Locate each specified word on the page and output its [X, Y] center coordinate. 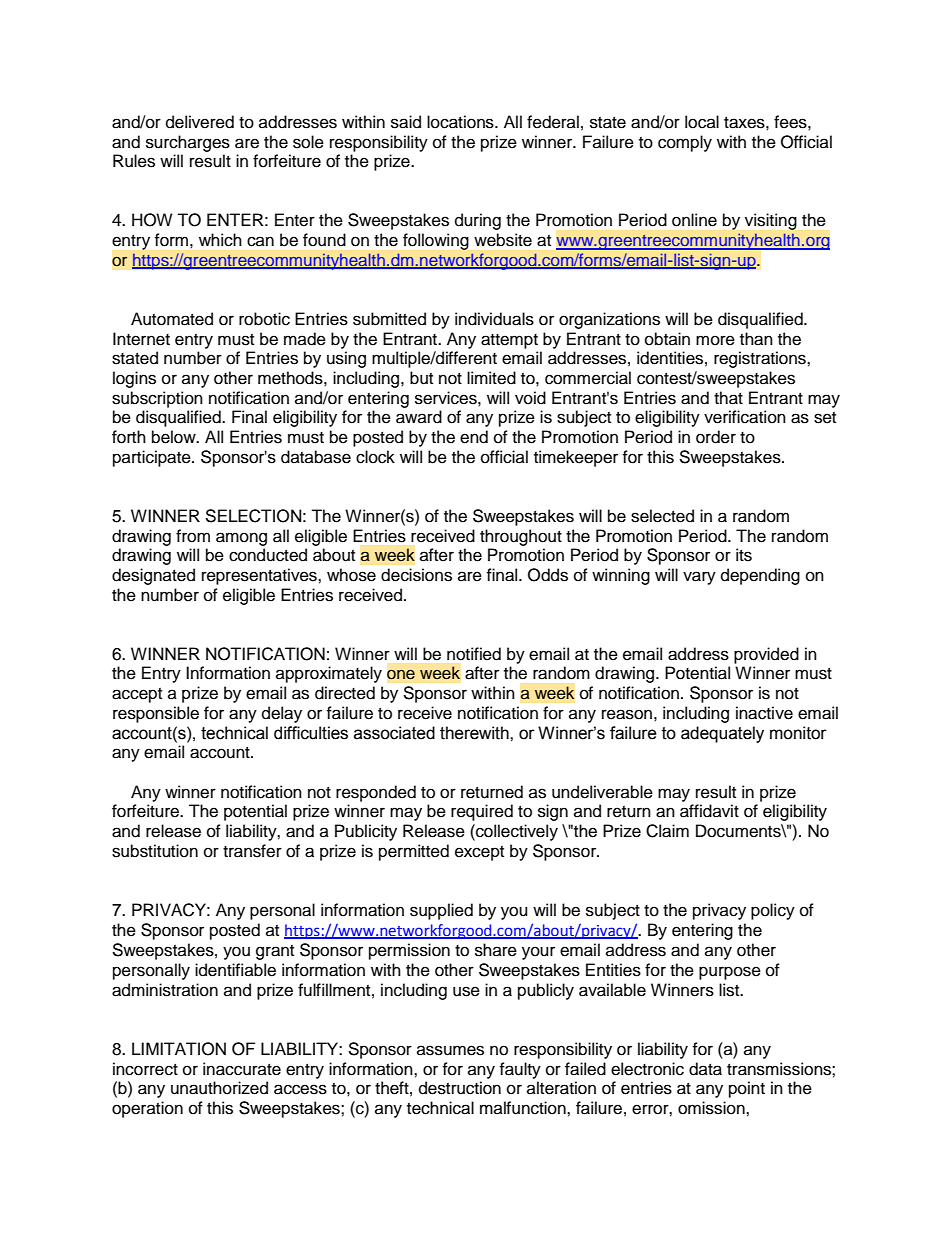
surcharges [188, 143]
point [747, 1089]
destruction [460, 1088]
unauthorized [219, 1088]
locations [461, 122]
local [702, 122]
